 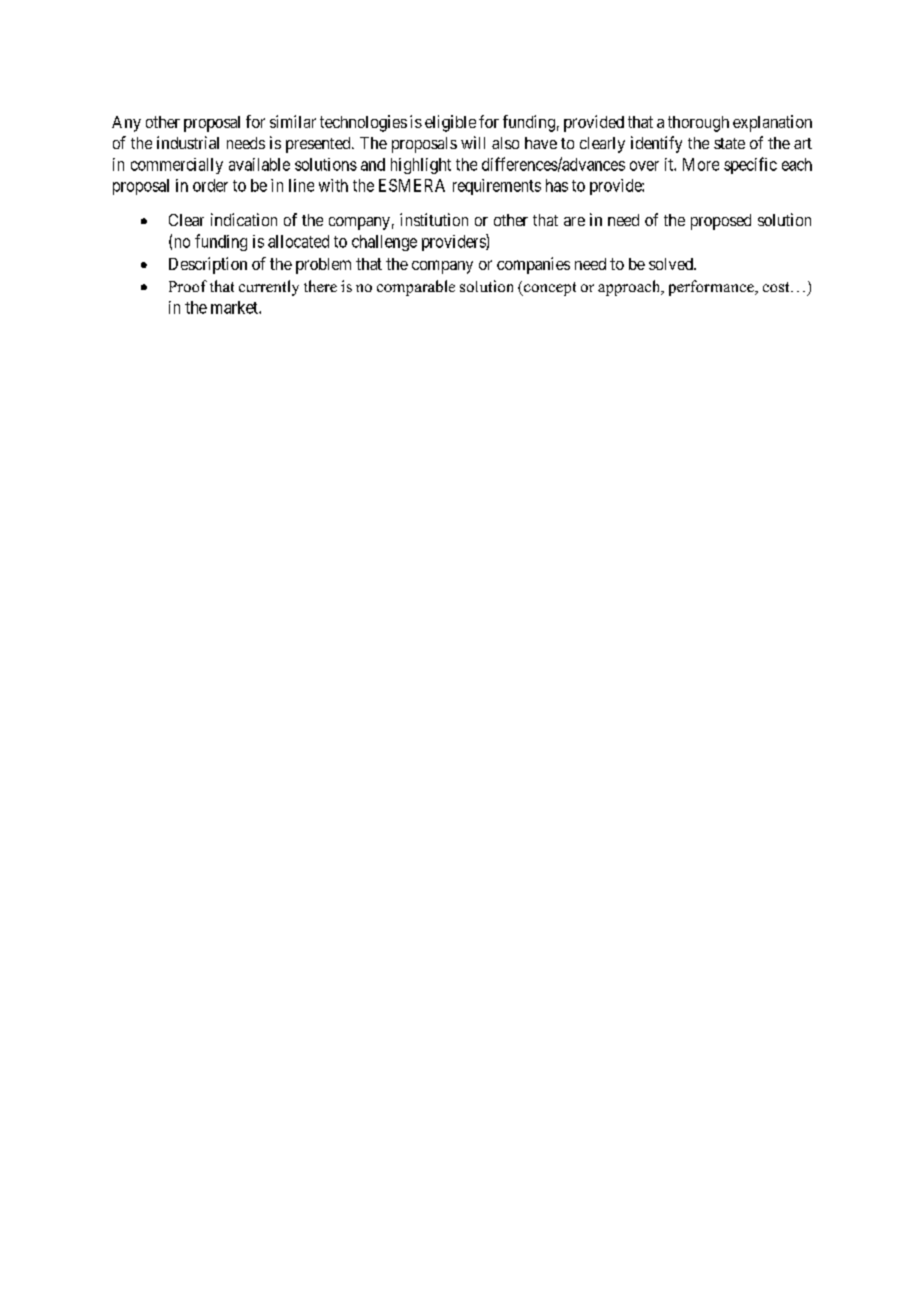 What do you see at coordinates (750, 165) in the screenshot?
I see `specific` at bounding box center [750, 165].
